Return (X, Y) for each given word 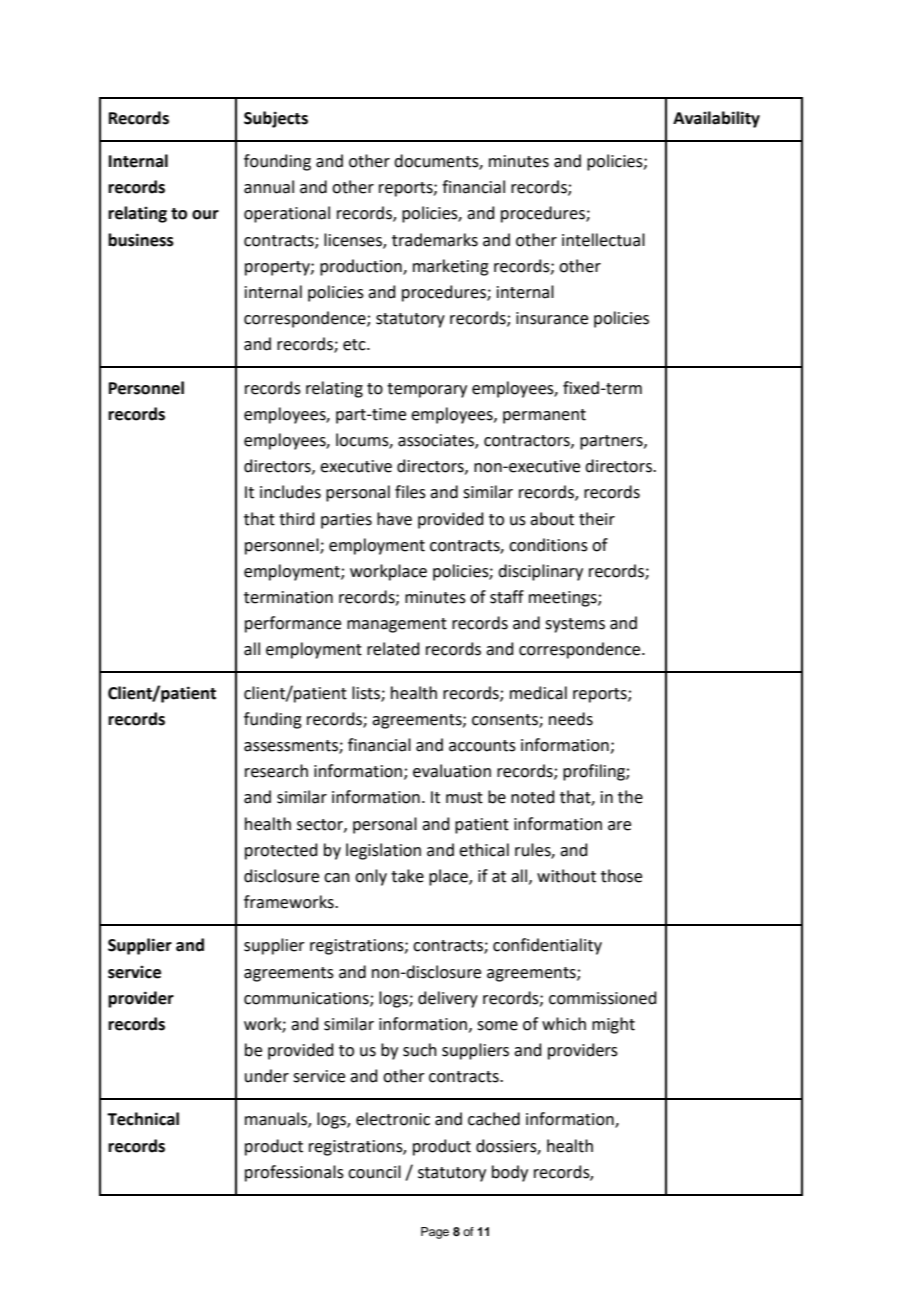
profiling (595, 772)
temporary (427, 390)
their (597, 519)
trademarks (435, 240)
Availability (716, 119)
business (141, 240)
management (397, 625)
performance (293, 624)
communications (307, 999)
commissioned (603, 998)
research (276, 771)
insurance (552, 318)
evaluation (452, 771)
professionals (294, 1173)
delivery (448, 999)
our (205, 215)
